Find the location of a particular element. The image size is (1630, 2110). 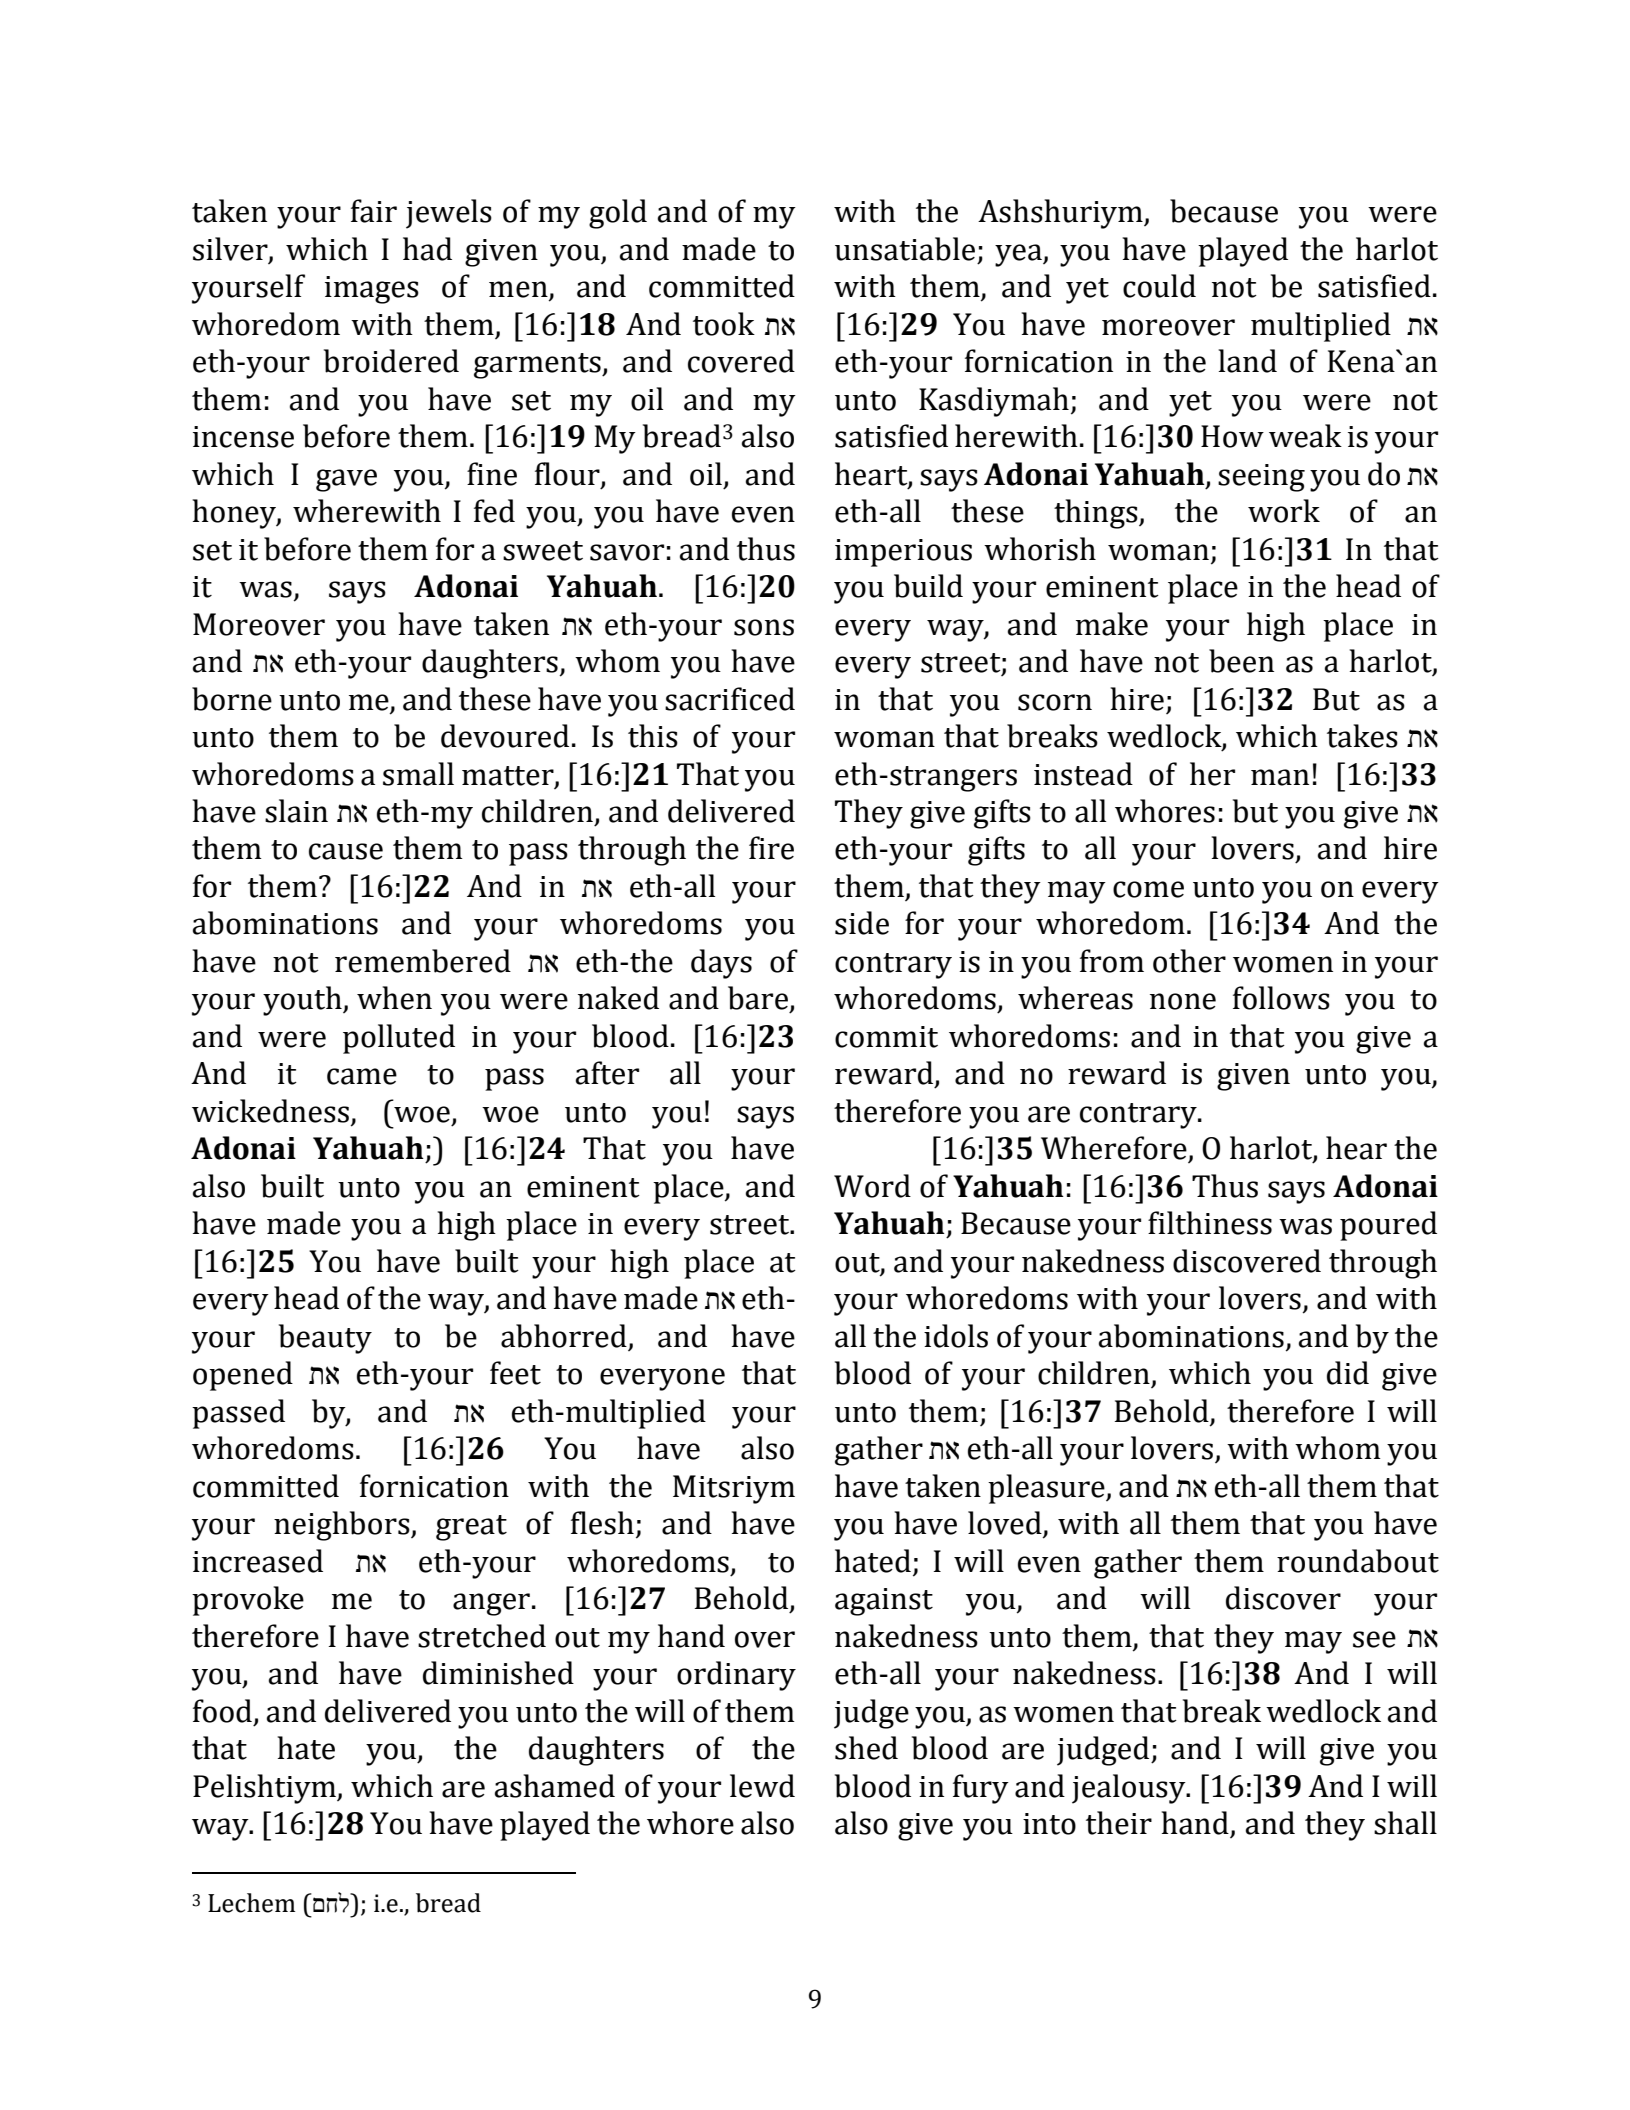

opened is located at coordinates (243, 1376).
